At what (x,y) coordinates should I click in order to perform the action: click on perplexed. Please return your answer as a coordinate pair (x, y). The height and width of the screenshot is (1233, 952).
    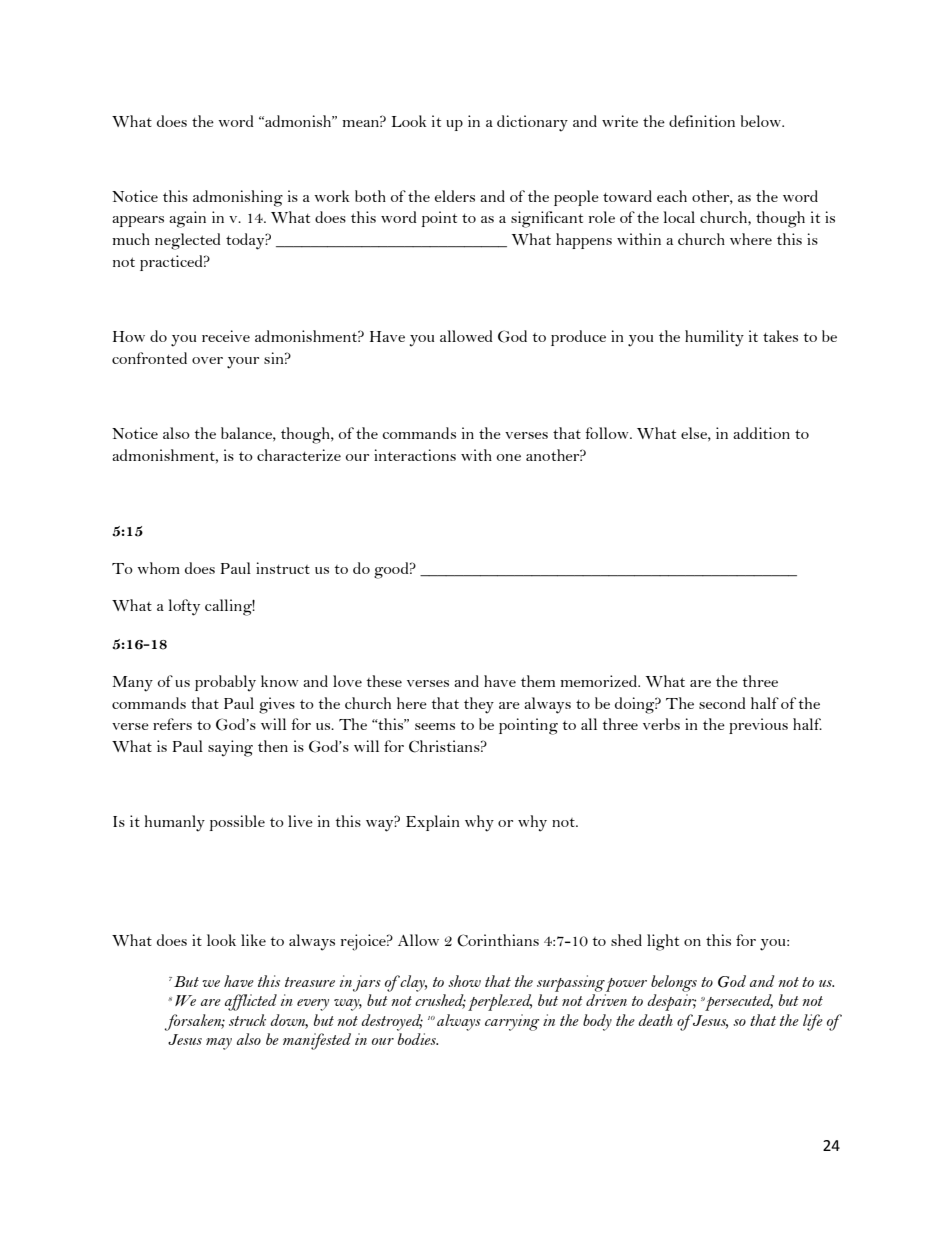
    Looking at the image, I should click on (500, 1002).
